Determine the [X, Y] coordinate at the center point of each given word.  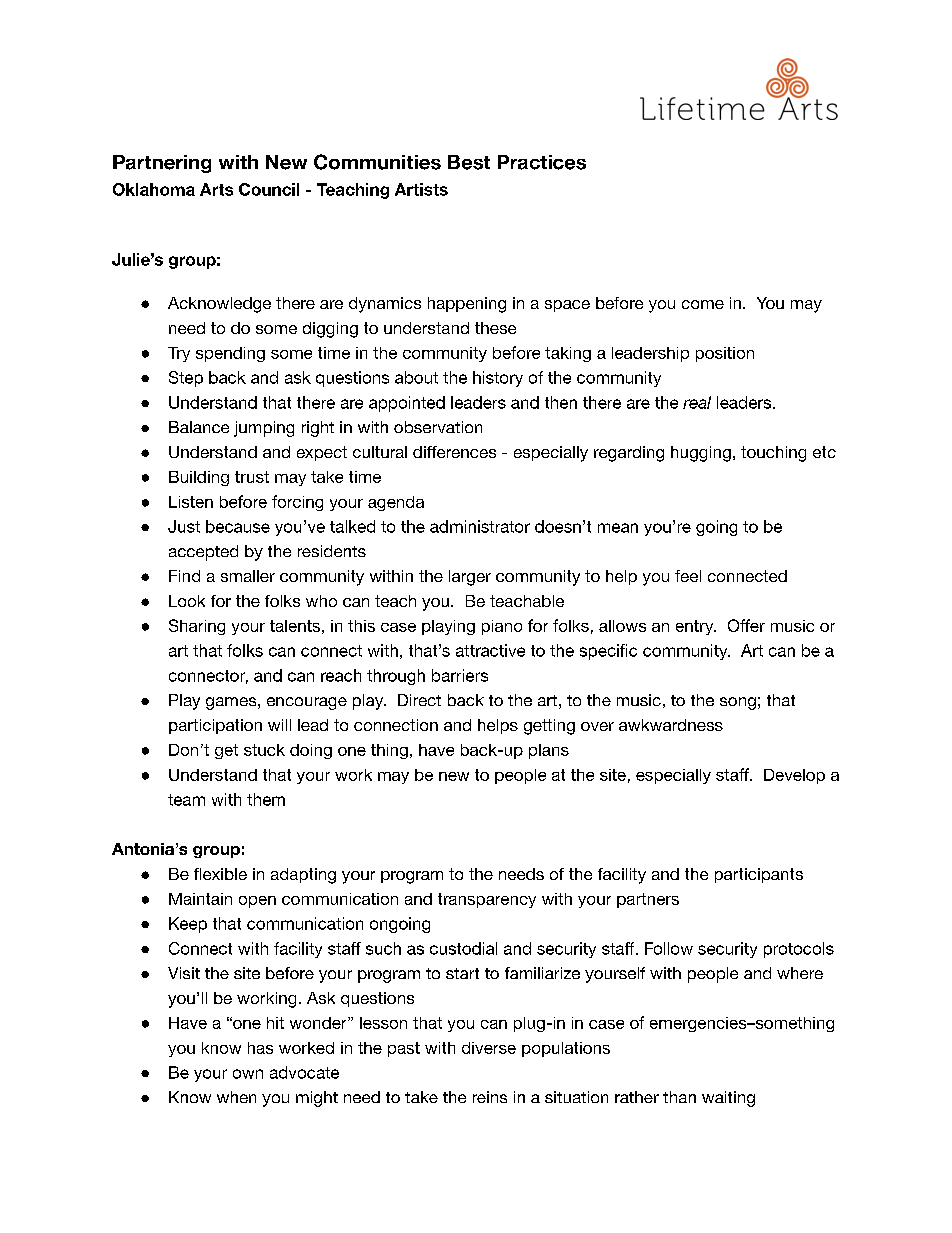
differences [454, 452]
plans [549, 751]
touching [773, 454]
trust [252, 477]
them [266, 799]
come [703, 304]
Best [469, 162]
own [248, 1074]
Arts [216, 189]
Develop [794, 776]
